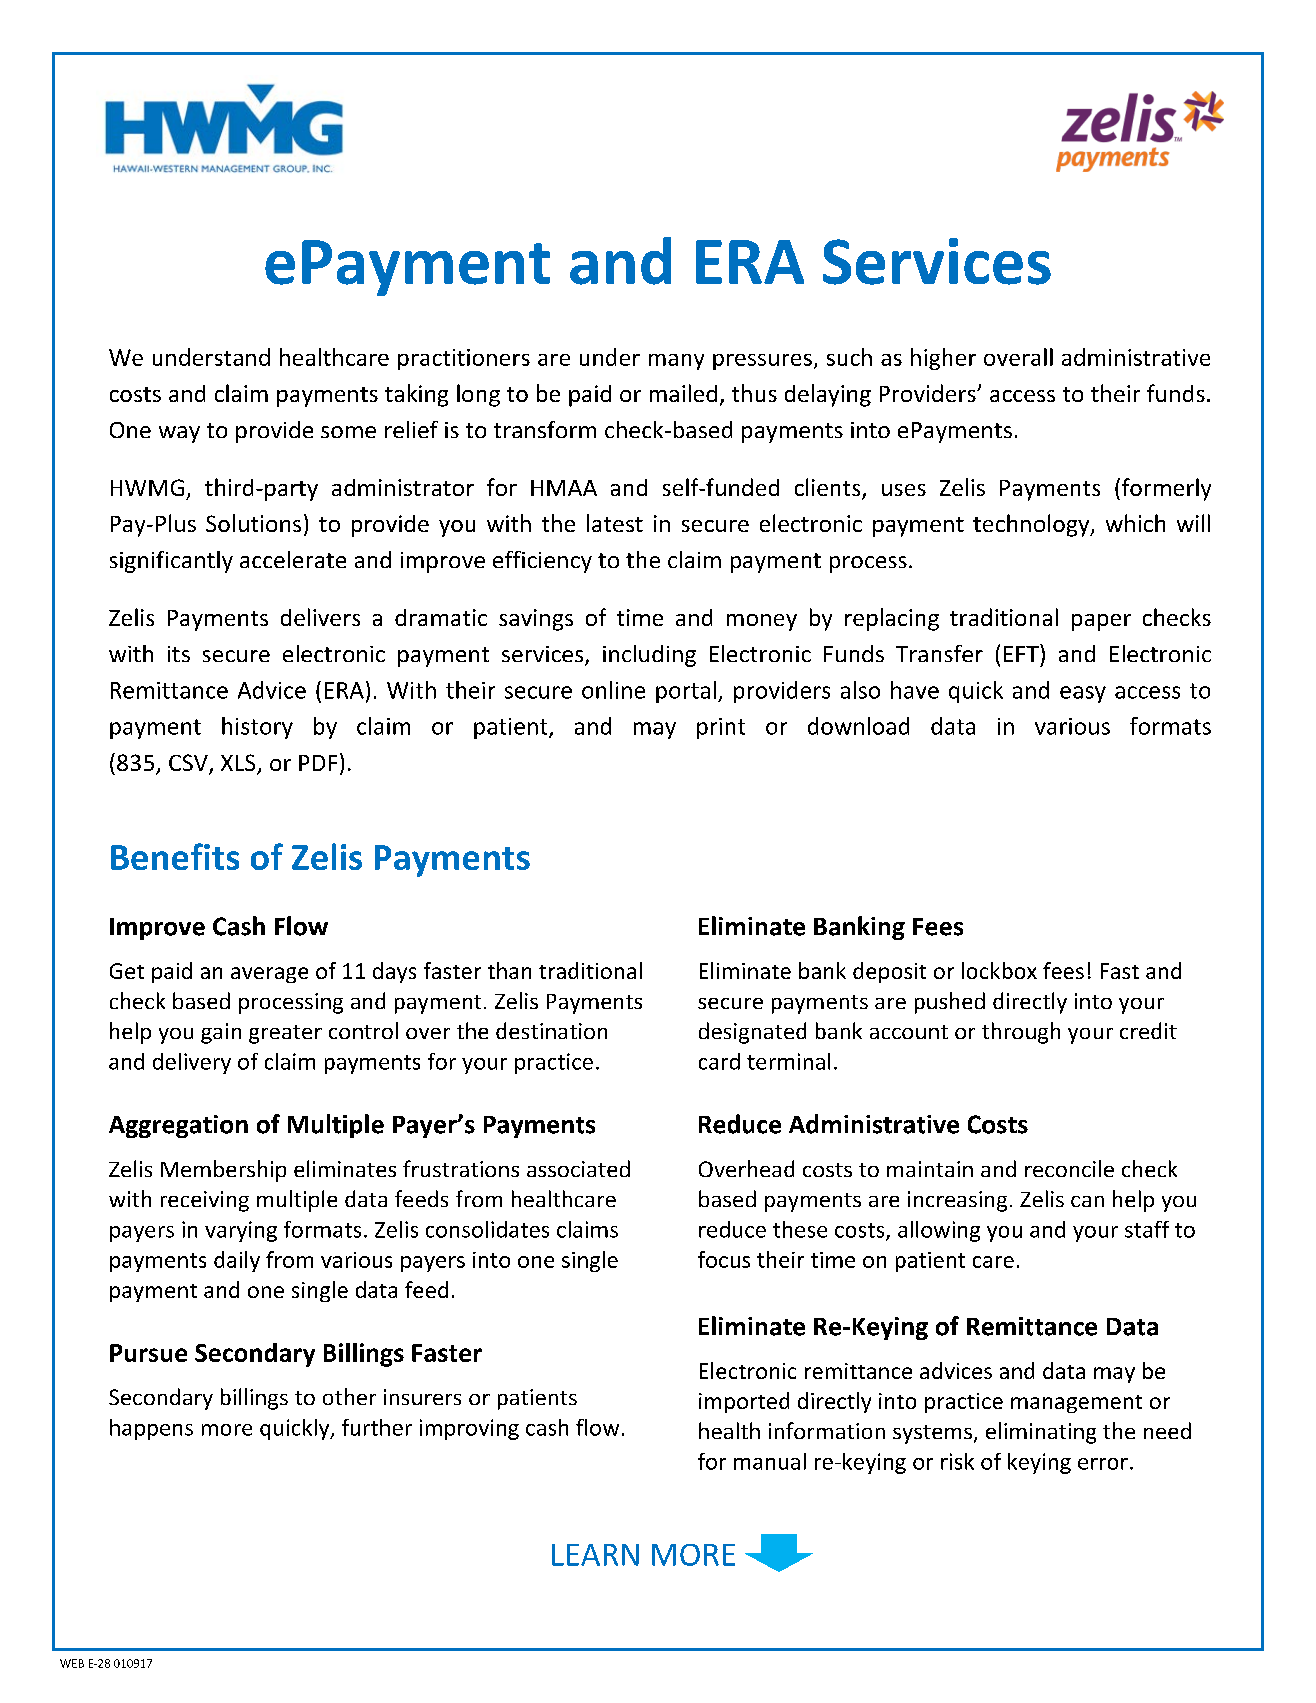  What do you see at coordinates (257, 728) in the document?
I see `history` at bounding box center [257, 728].
